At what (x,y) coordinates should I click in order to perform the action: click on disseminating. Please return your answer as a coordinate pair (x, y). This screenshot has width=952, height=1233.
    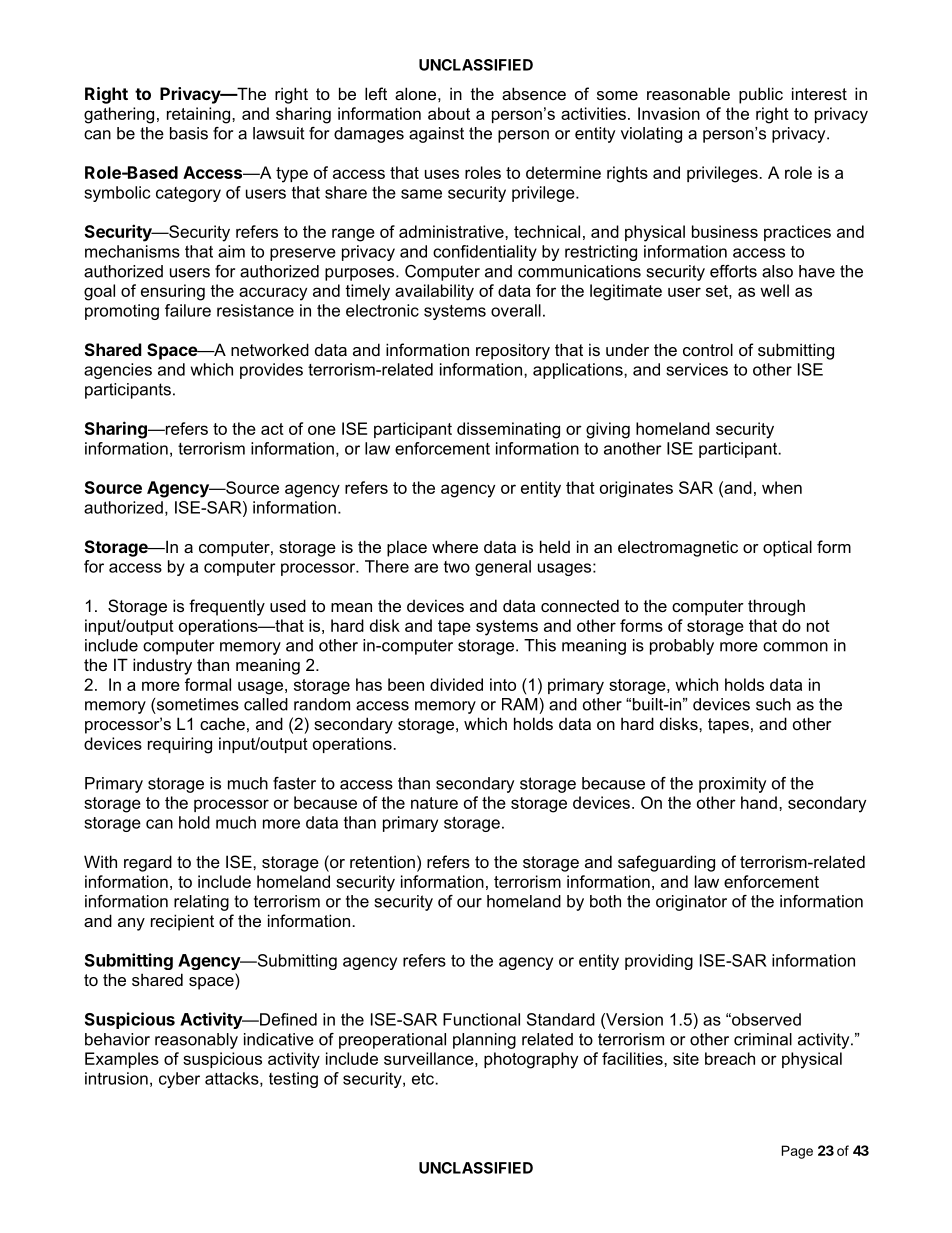
    Looking at the image, I should click on (508, 430).
